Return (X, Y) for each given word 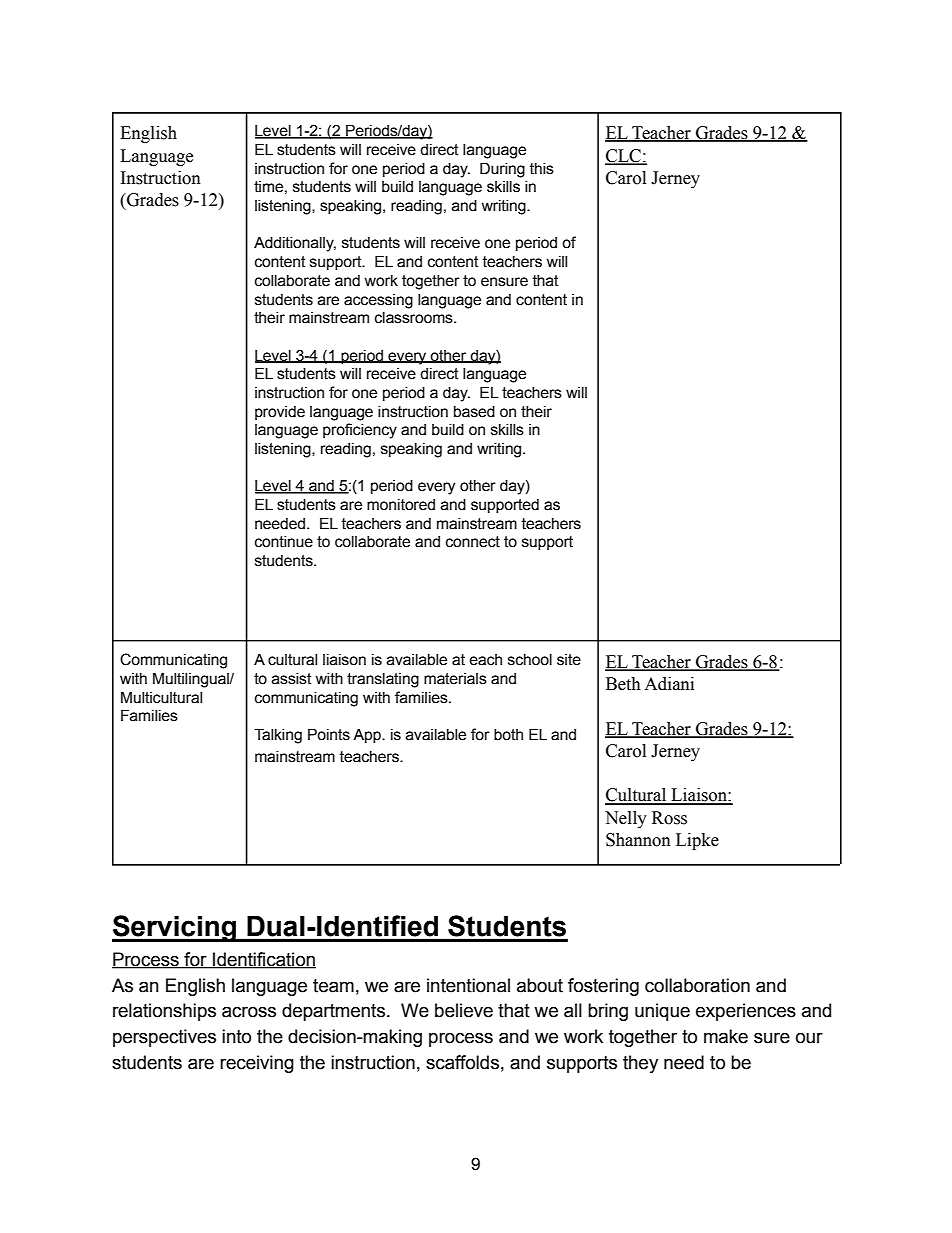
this (542, 169)
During (502, 170)
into (236, 1036)
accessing (378, 301)
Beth (623, 684)
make (726, 1036)
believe (464, 1010)
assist (292, 679)
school (530, 660)
